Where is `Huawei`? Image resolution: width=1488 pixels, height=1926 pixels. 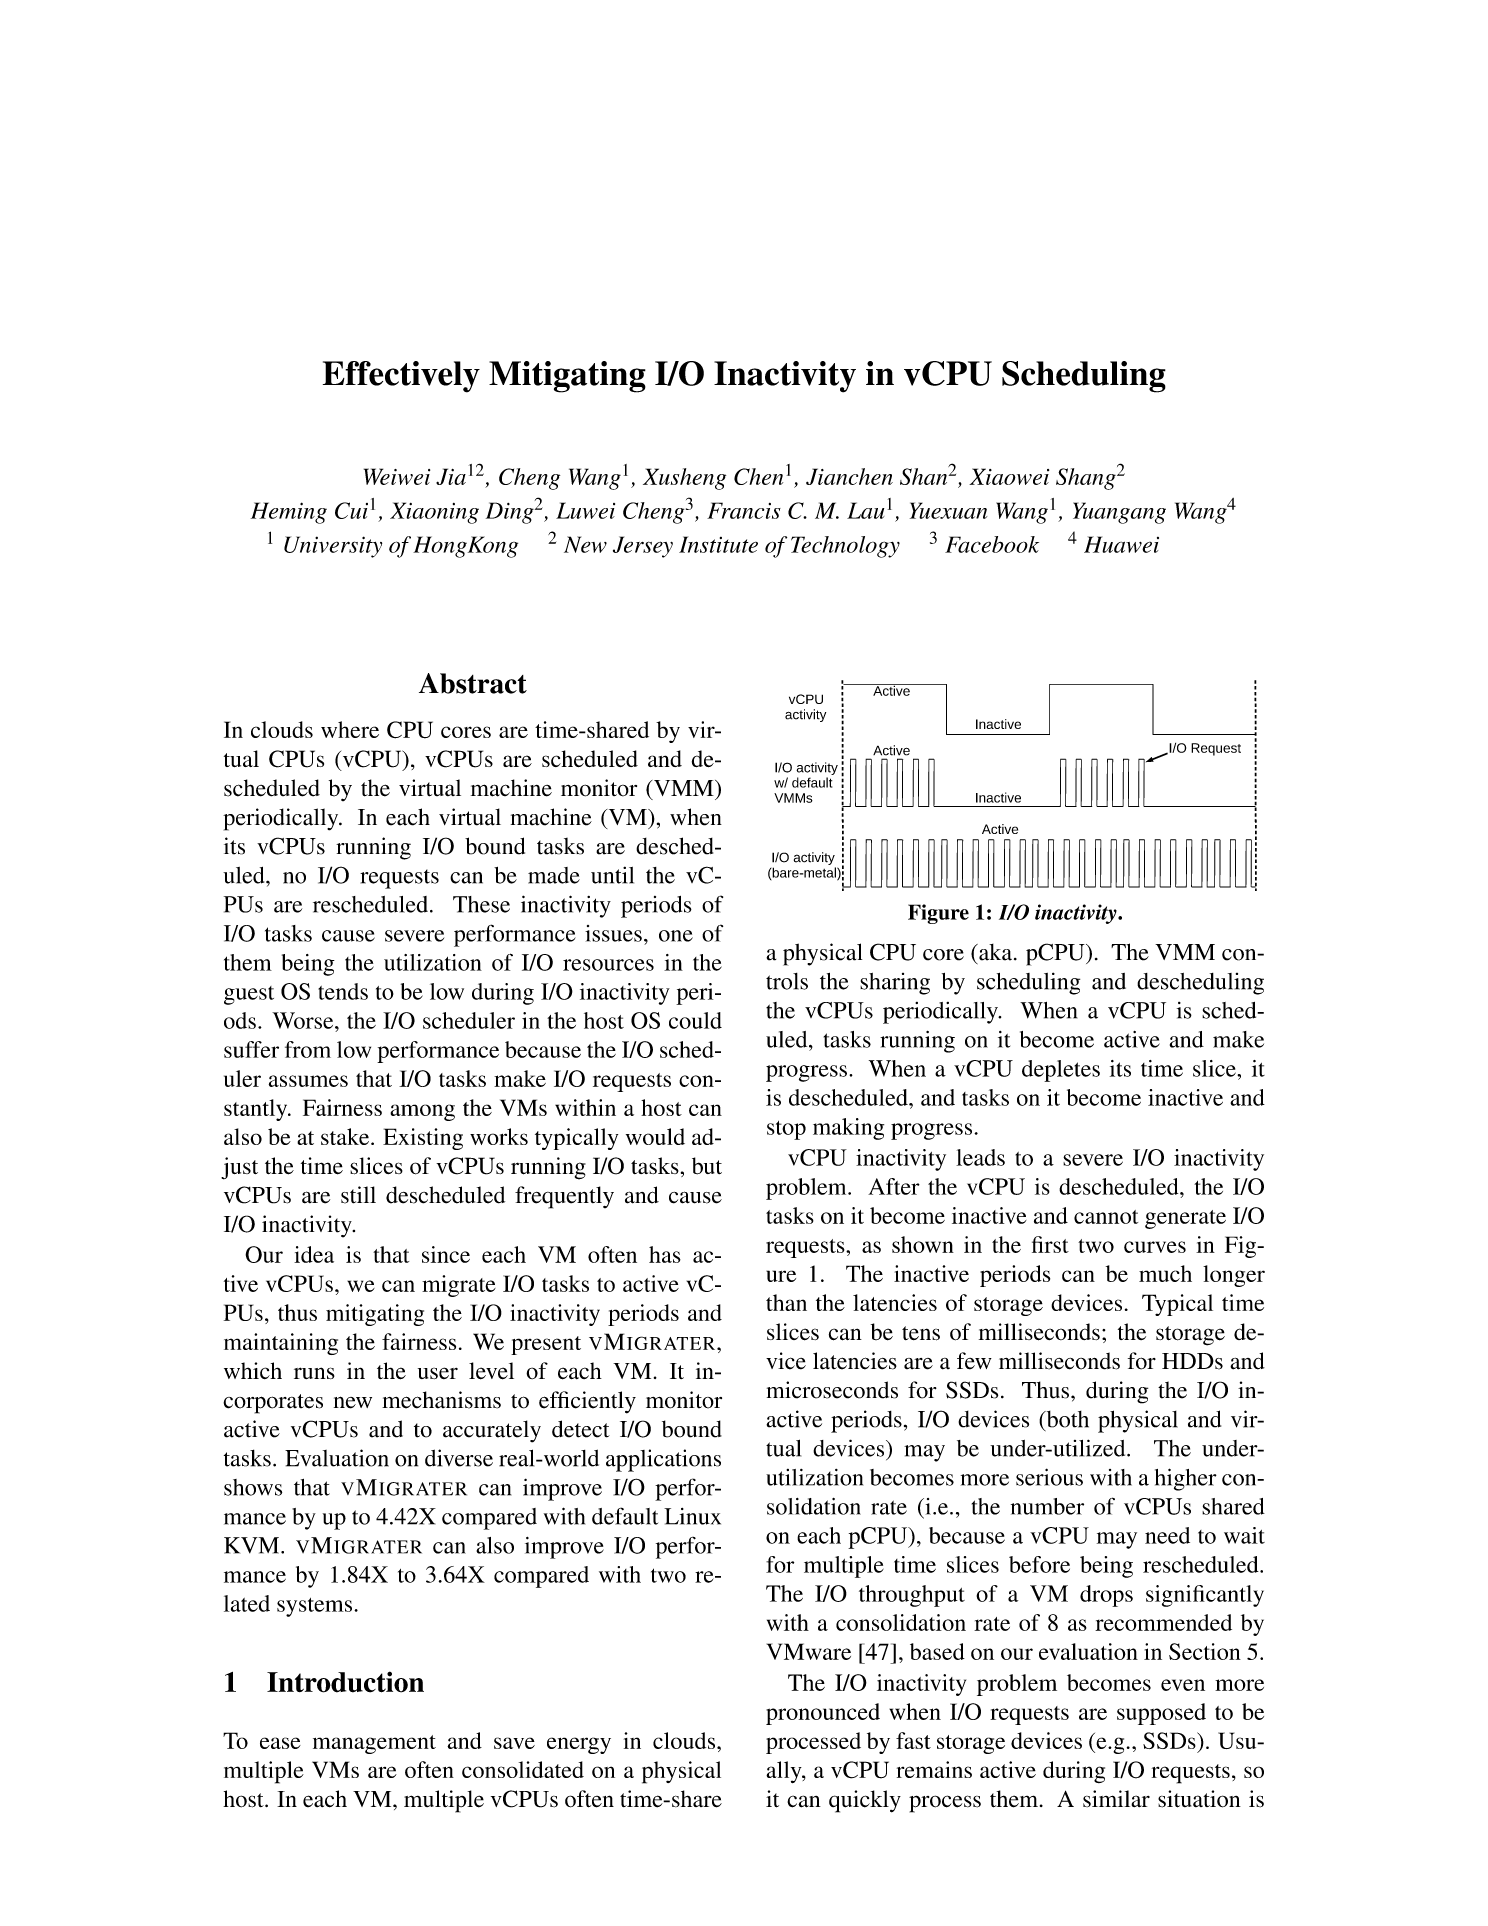 Huawei is located at coordinates (1121, 544).
